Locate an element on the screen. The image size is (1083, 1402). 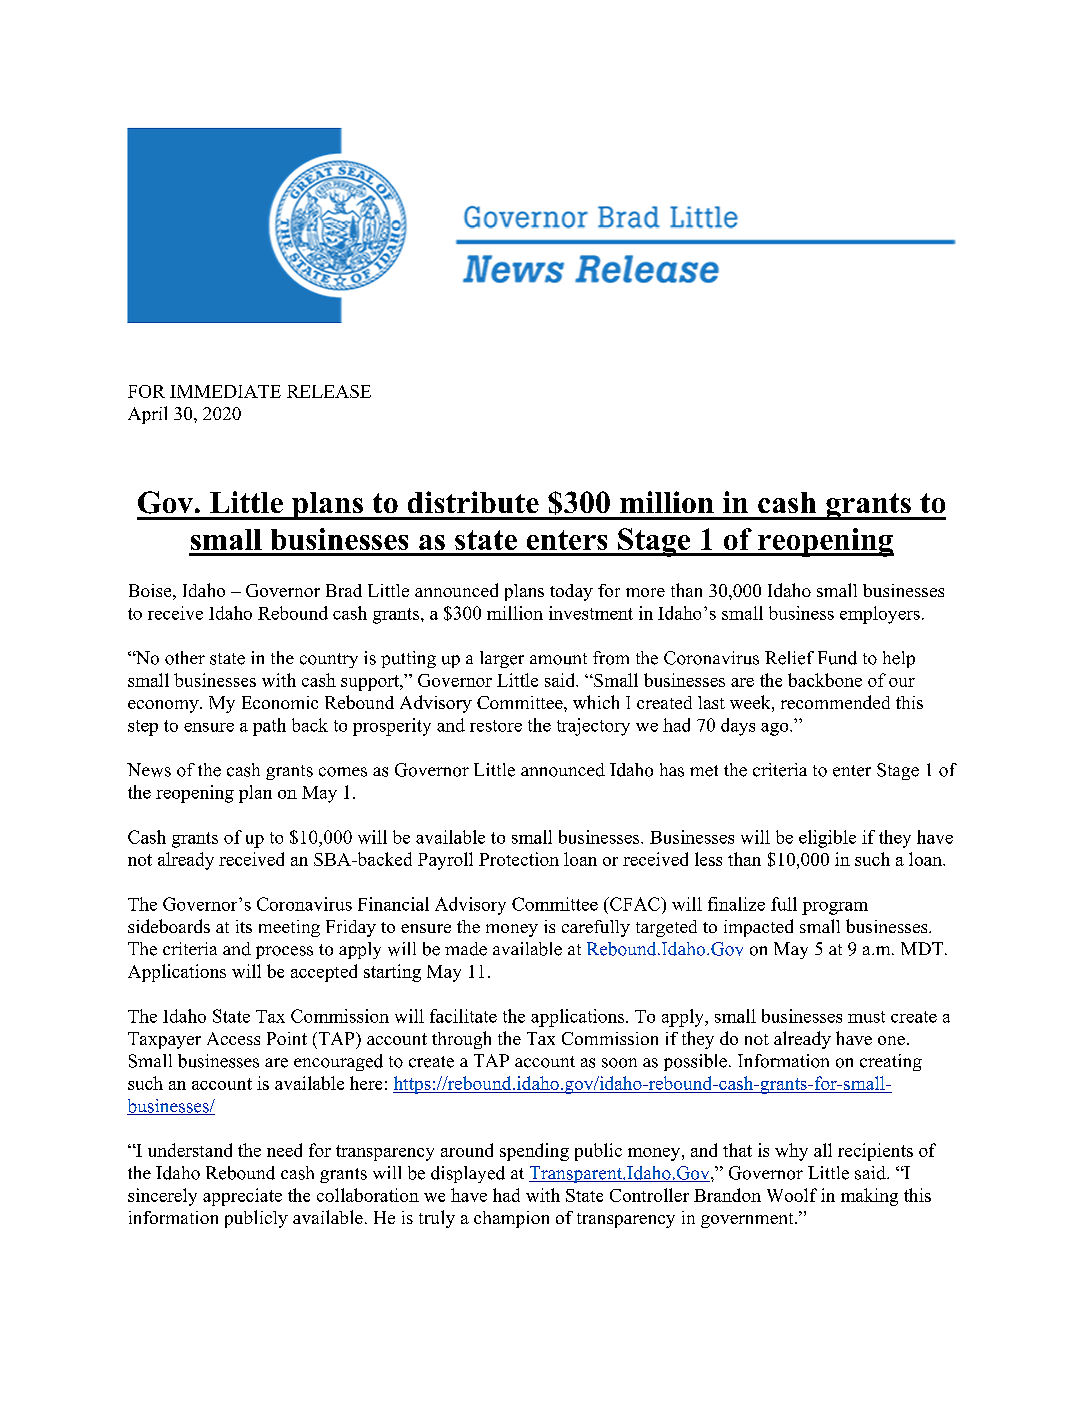
appreciate is located at coordinates (242, 1197).
